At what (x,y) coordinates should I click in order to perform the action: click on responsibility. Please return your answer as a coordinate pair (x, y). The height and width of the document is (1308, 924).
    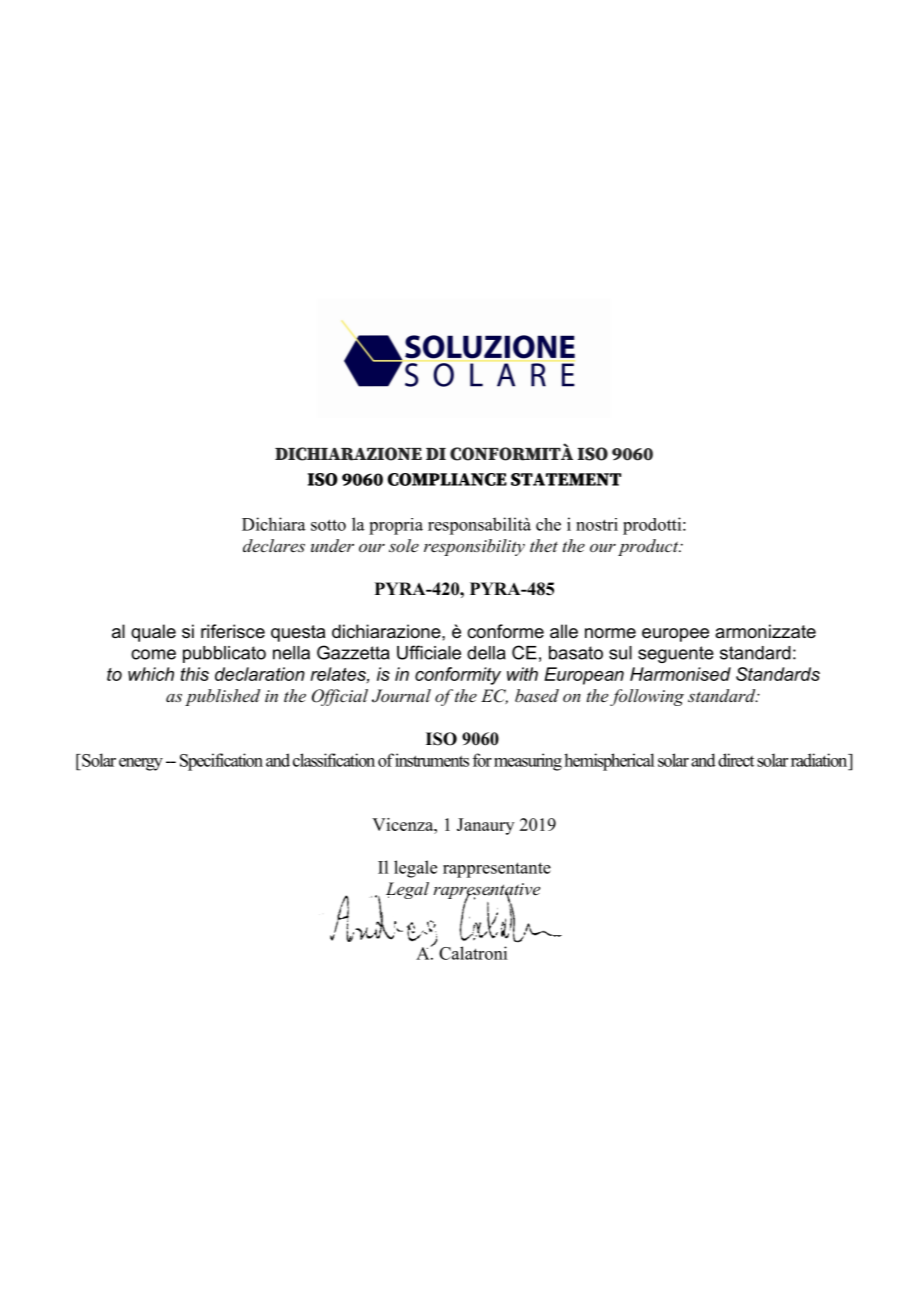
    Looking at the image, I should click on (474, 547).
